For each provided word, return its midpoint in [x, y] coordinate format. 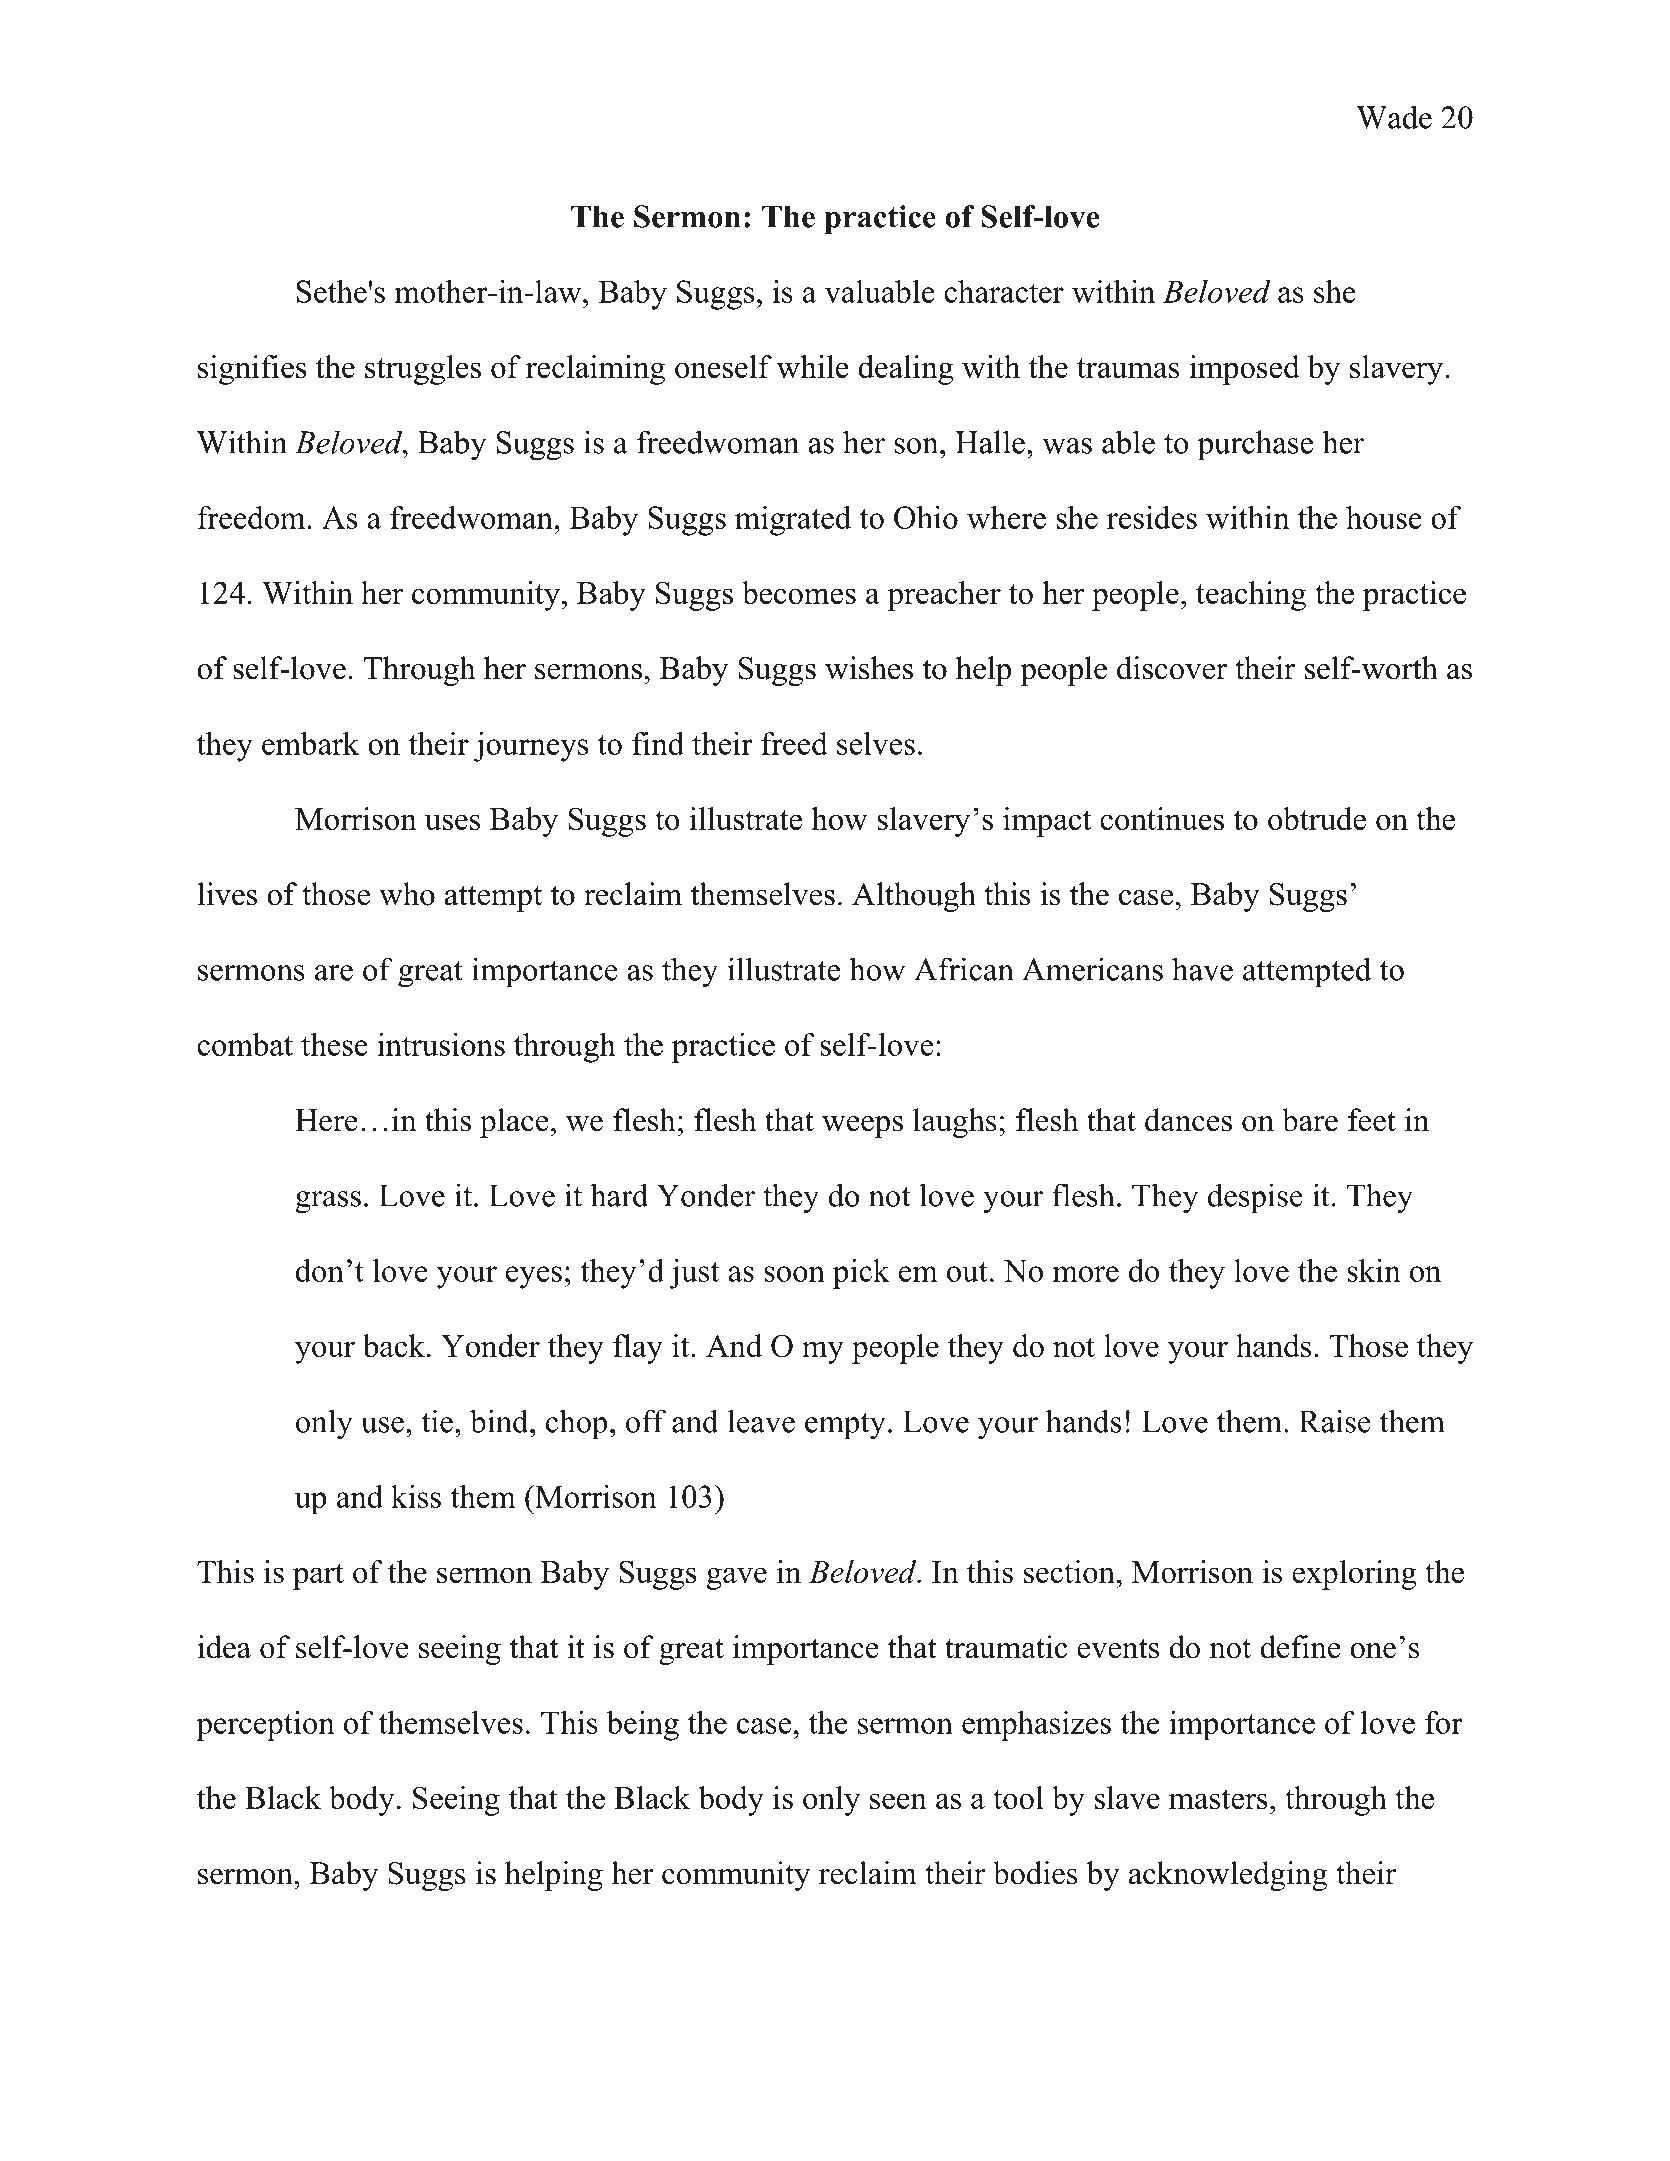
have [1202, 969]
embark [310, 743]
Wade [1394, 117]
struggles [423, 370]
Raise [1335, 1421]
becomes [799, 592]
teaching [1251, 596]
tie [437, 1421]
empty [845, 1426]
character [1004, 291]
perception [265, 1726]
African [964, 969]
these [334, 1044]
